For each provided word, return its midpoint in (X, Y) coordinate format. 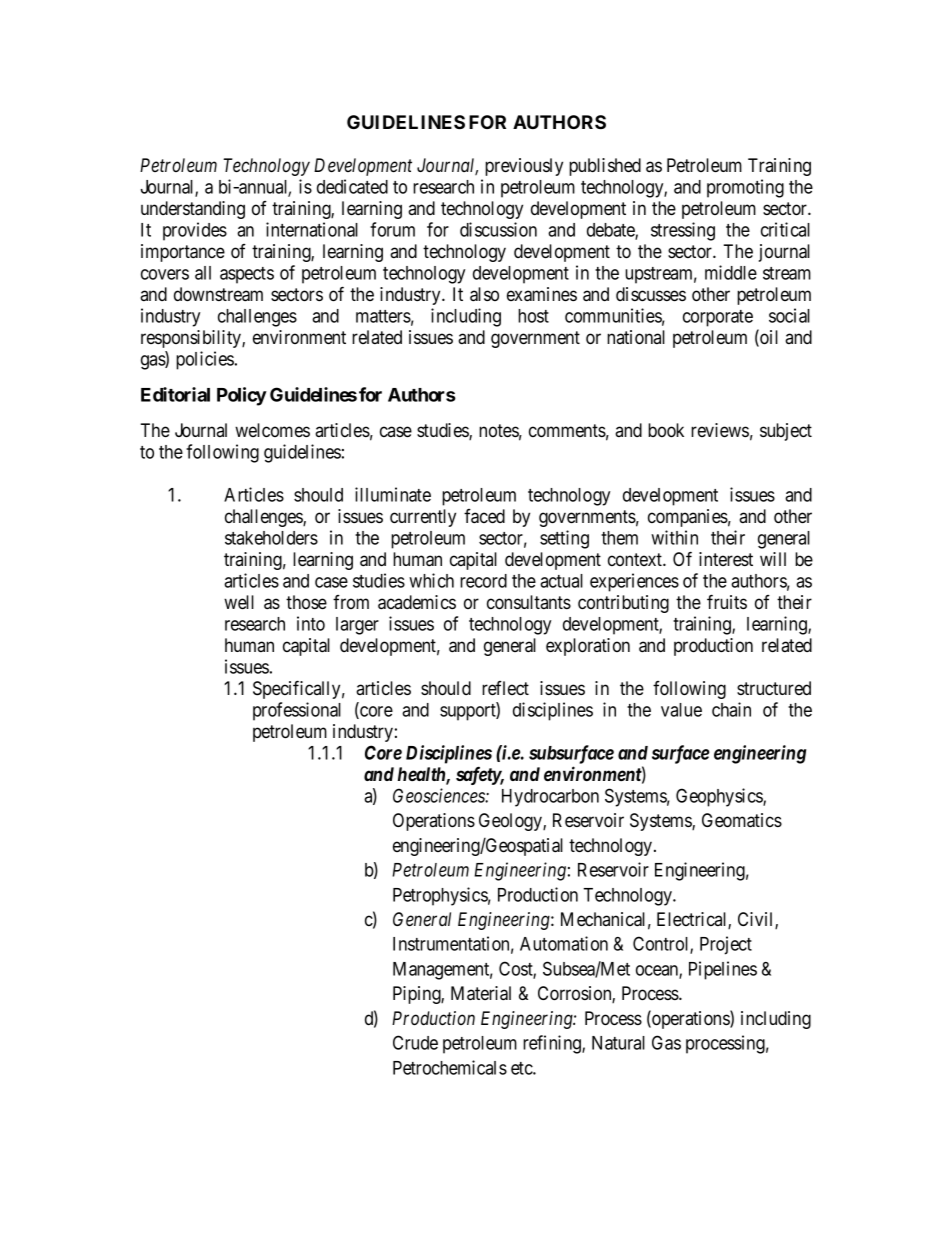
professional (297, 711)
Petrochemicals (450, 1067)
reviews (720, 430)
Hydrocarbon (550, 798)
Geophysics (720, 797)
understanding (193, 210)
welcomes (272, 430)
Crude (415, 1042)
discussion (498, 229)
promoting (745, 188)
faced (484, 516)
